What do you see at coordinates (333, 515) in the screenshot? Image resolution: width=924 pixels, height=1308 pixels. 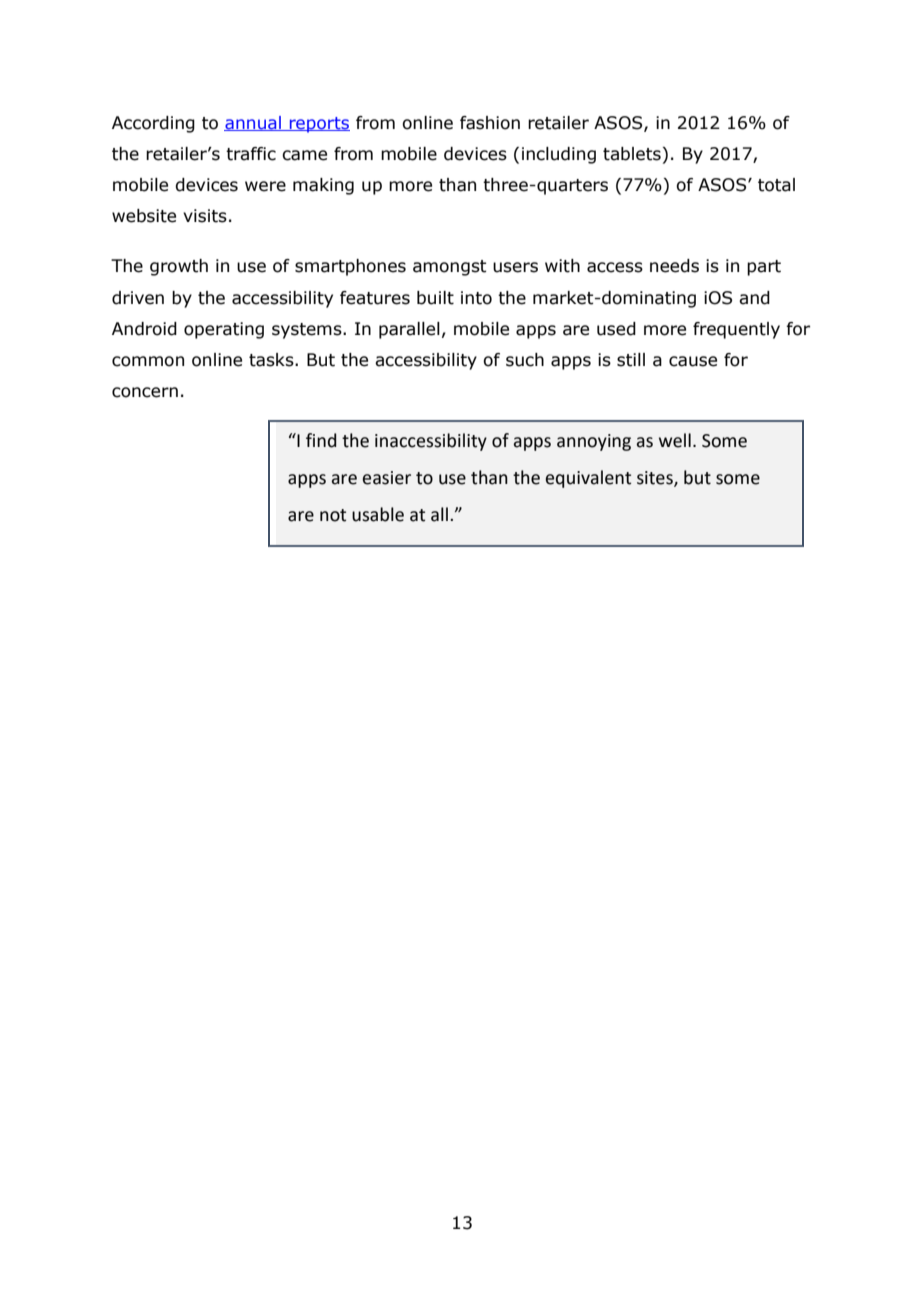 I see `not` at bounding box center [333, 515].
